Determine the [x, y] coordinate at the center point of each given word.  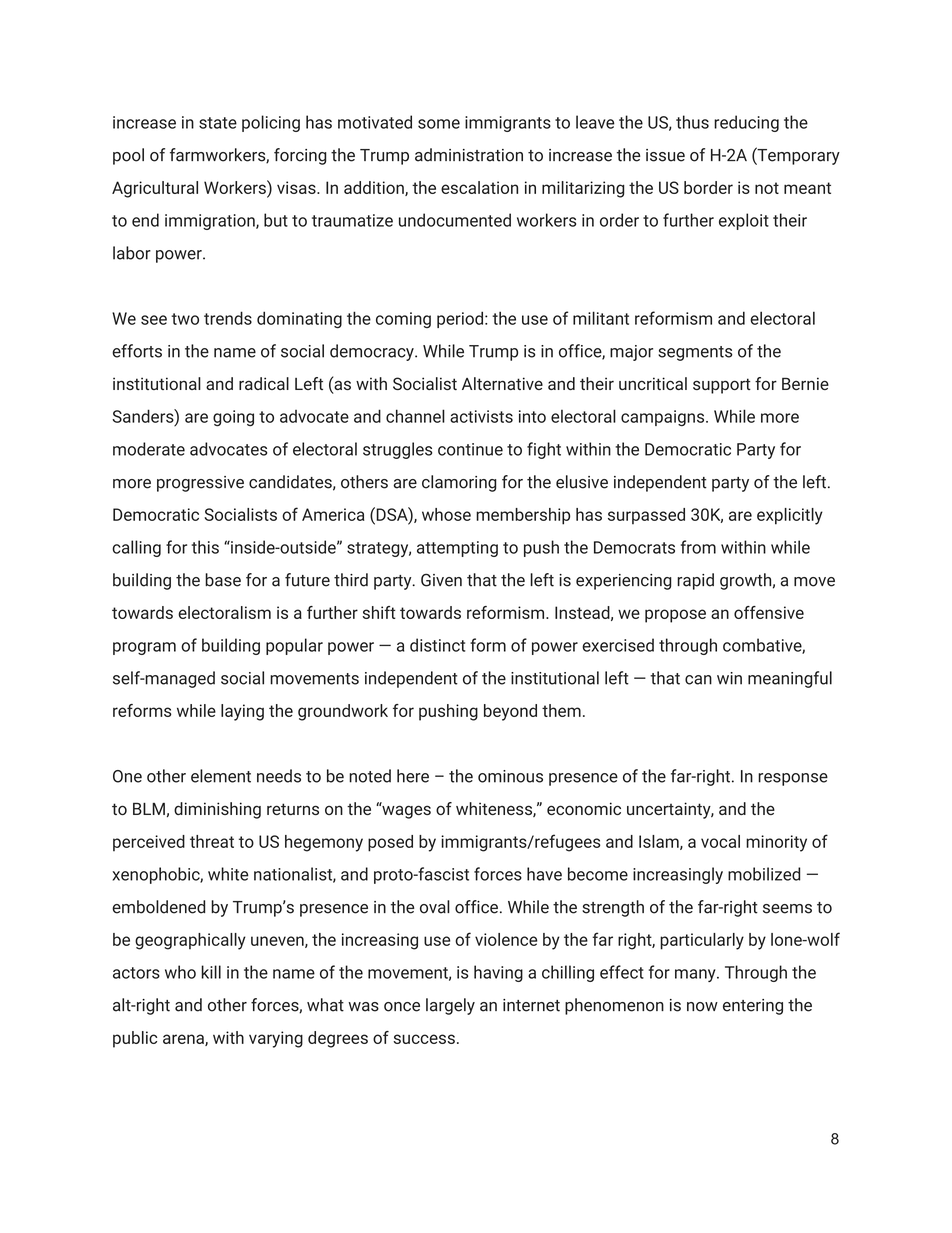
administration [469, 155]
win [729, 678]
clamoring [459, 483]
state [218, 123]
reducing [746, 123]
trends [228, 318]
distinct [437, 645]
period [460, 319]
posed [390, 843]
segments [695, 353]
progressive [200, 484]
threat [212, 841]
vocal [720, 841]
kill [211, 972]
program [144, 648]
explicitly [790, 516]
